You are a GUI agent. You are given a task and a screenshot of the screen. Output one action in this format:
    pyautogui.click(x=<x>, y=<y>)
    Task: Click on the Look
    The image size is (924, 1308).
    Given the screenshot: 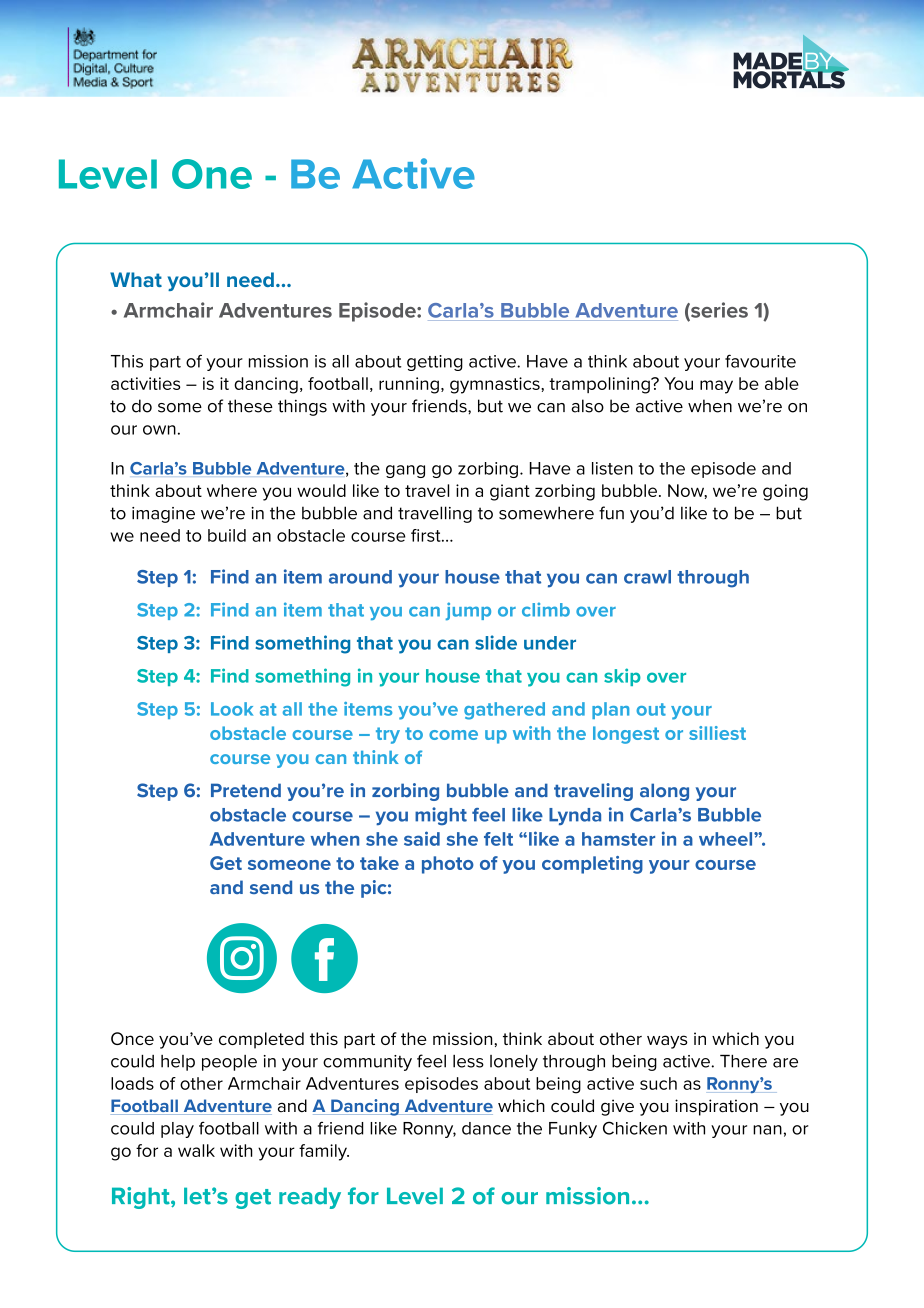 What is the action you would take?
    pyautogui.click(x=232, y=709)
